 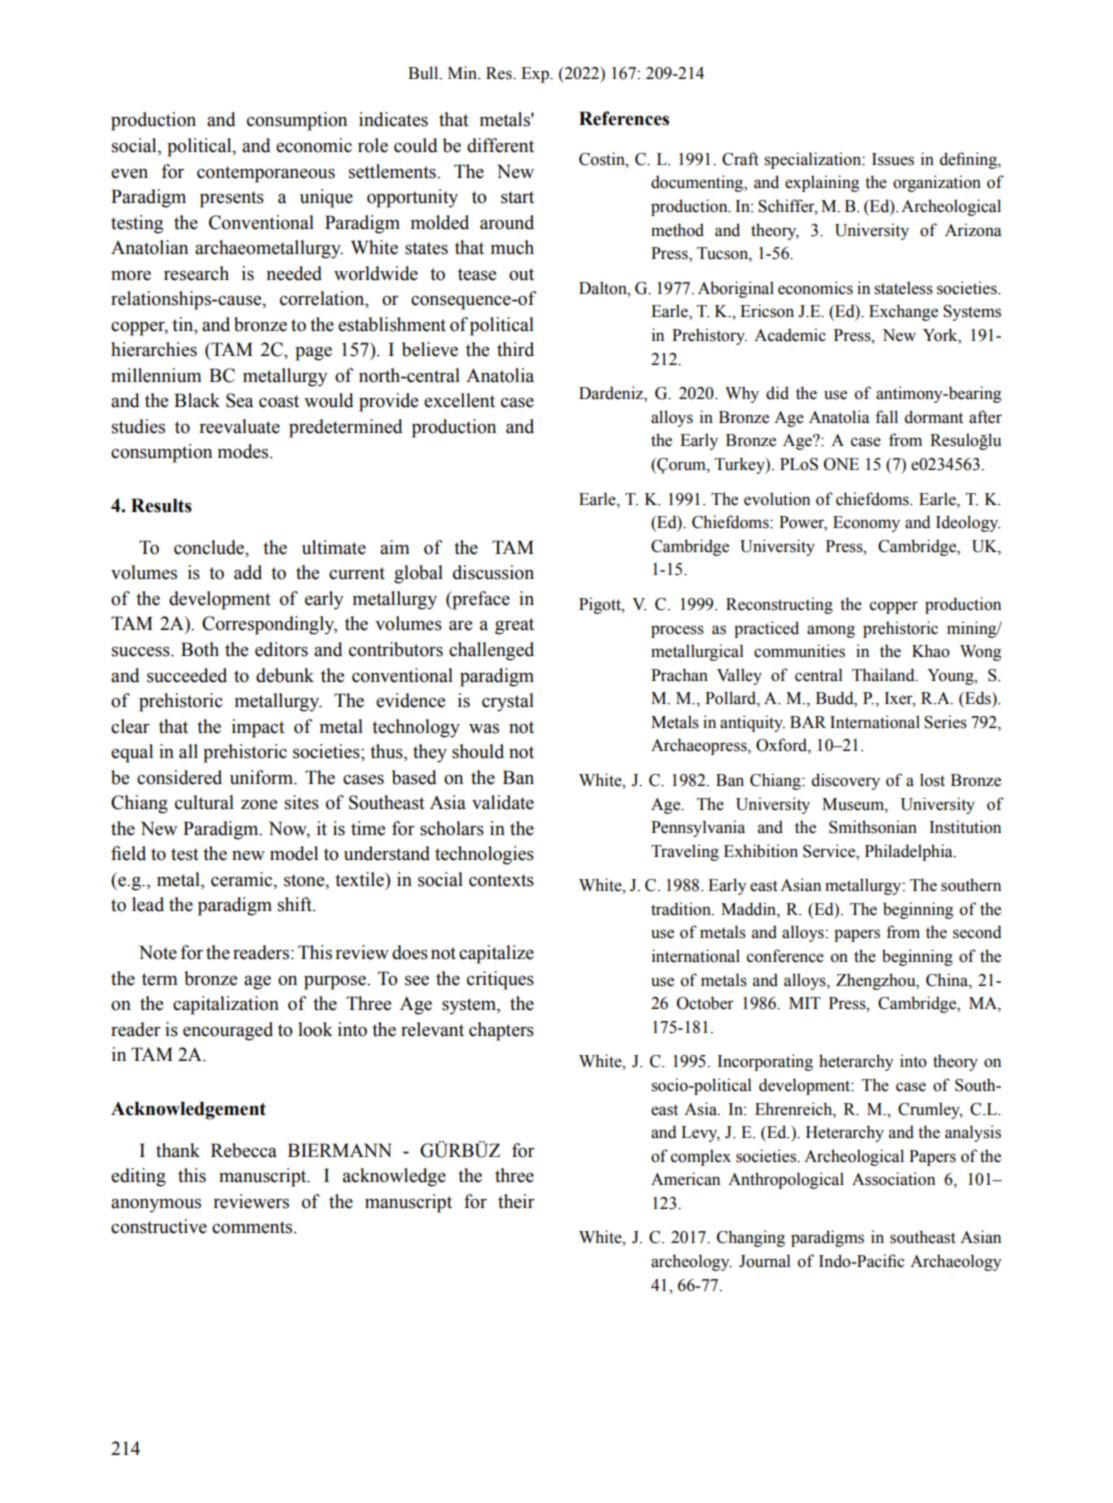 What do you see at coordinates (624, 118) in the screenshot?
I see `References` at bounding box center [624, 118].
